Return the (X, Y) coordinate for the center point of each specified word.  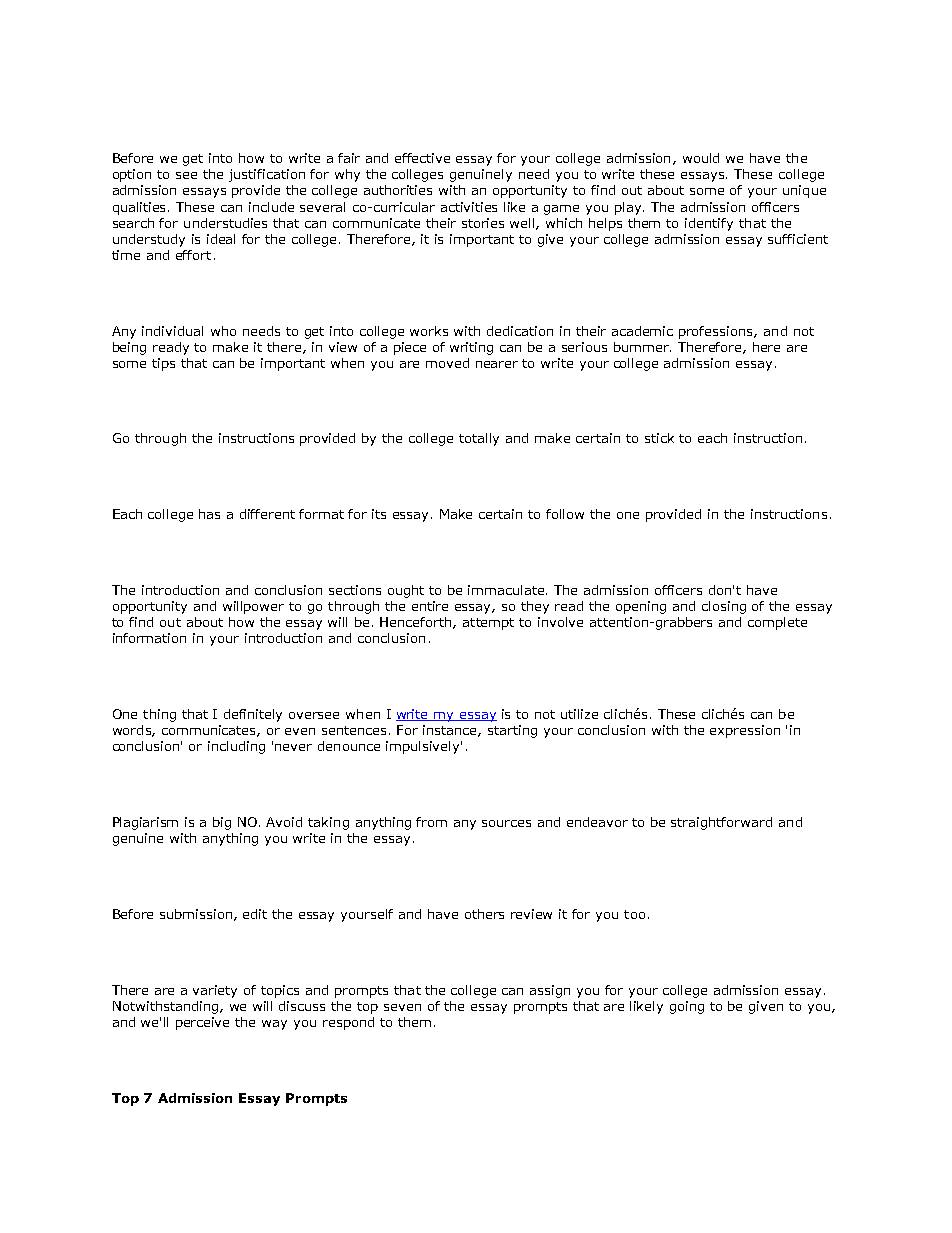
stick (659, 438)
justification (267, 175)
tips (163, 364)
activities (469, 207)
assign (550, 991)
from (431, 822)
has (209, 514)
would (701, 158)
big (222, 823)
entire (430, 606)
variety (215, 991)
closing (724, 607)
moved (447, 363)
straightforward (721, 823)
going (687, 1007)
